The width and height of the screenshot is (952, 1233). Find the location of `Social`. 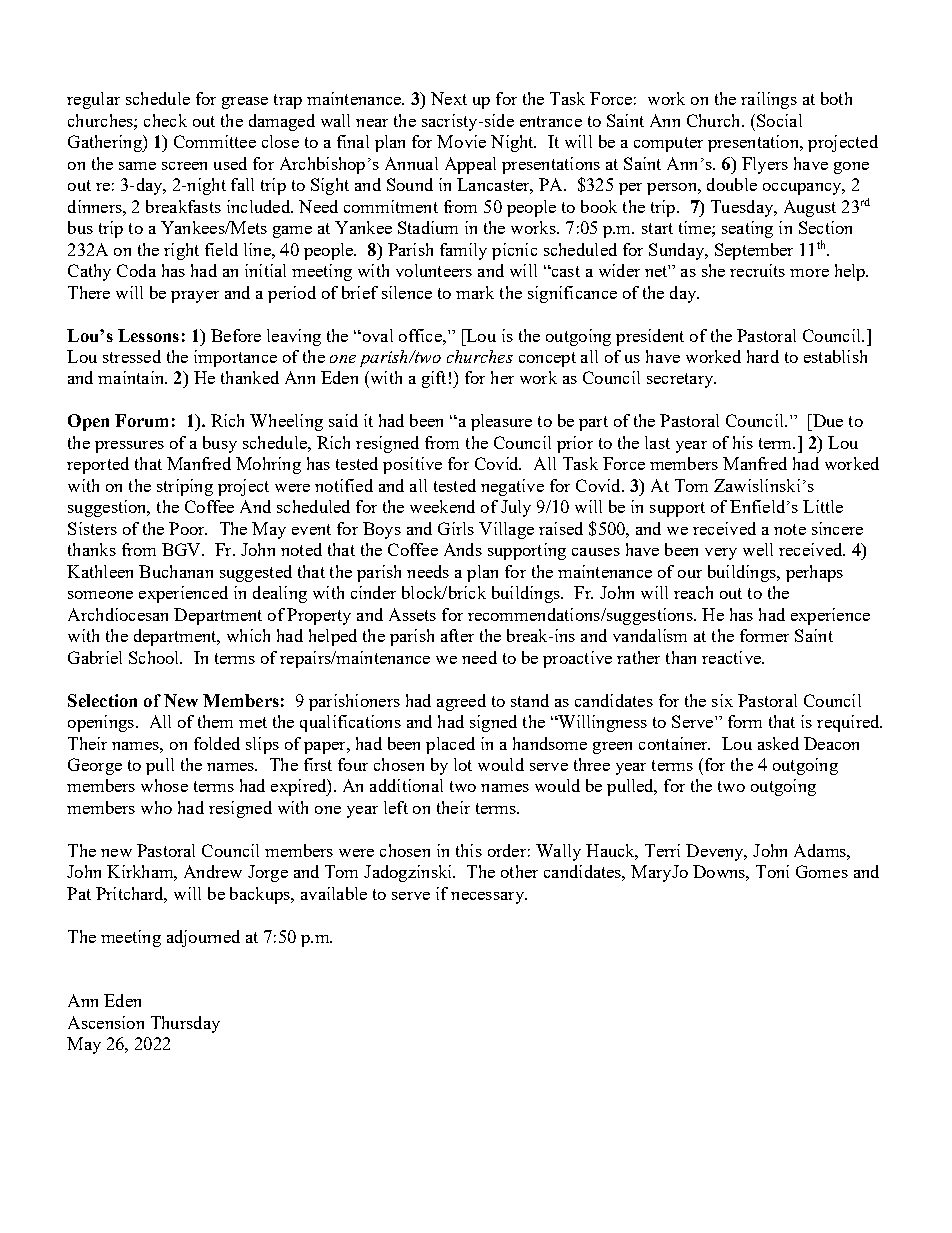

Social is located at coordinates (779, 120).
